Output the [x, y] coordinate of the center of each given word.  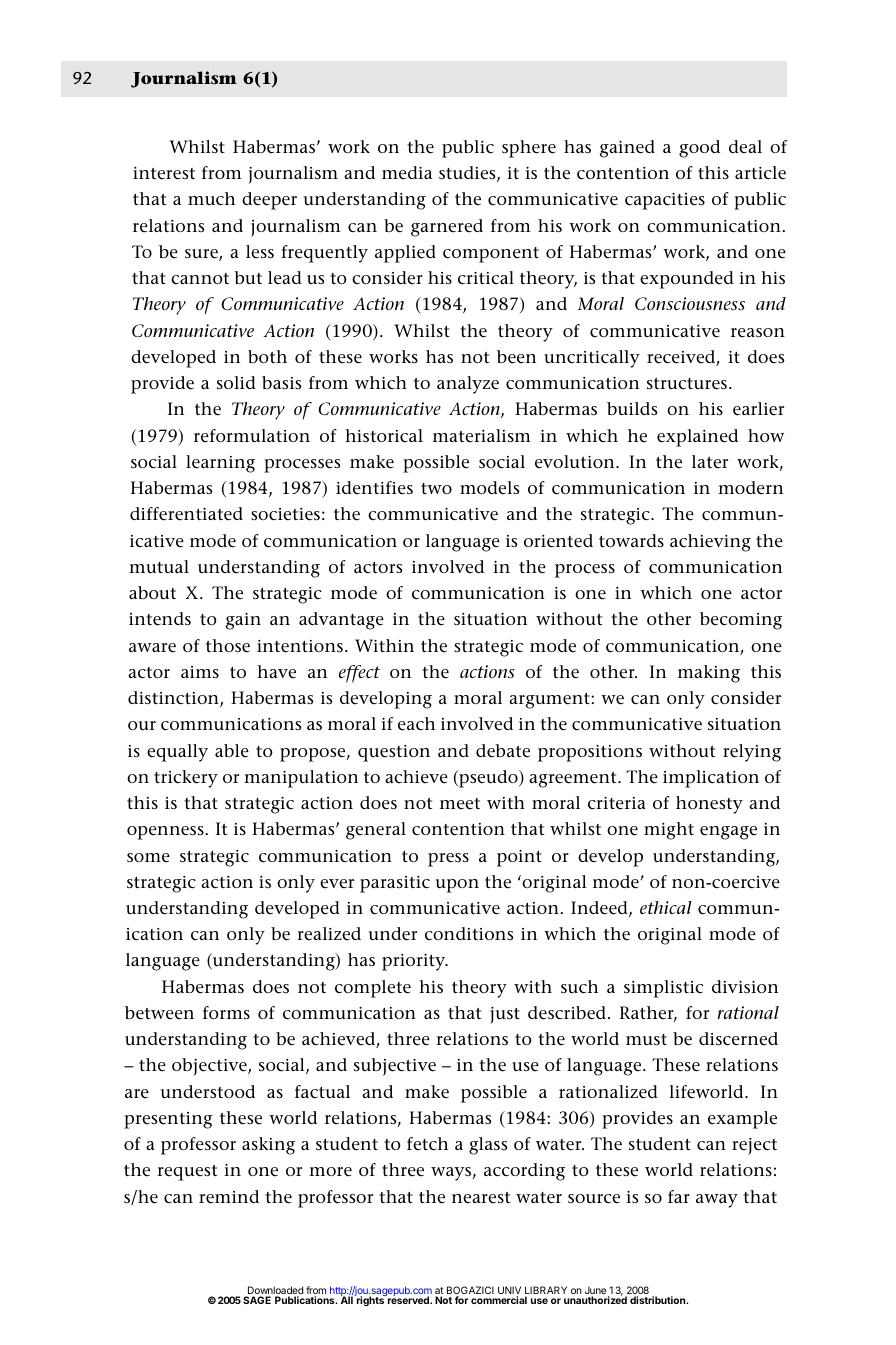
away [717, 1201]
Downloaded [274, 1291]
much [211, 199]
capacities [665, 201]
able [232, 751]
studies [468, 174]
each [416, 724]
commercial [499, 1300]
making [709, 674]
